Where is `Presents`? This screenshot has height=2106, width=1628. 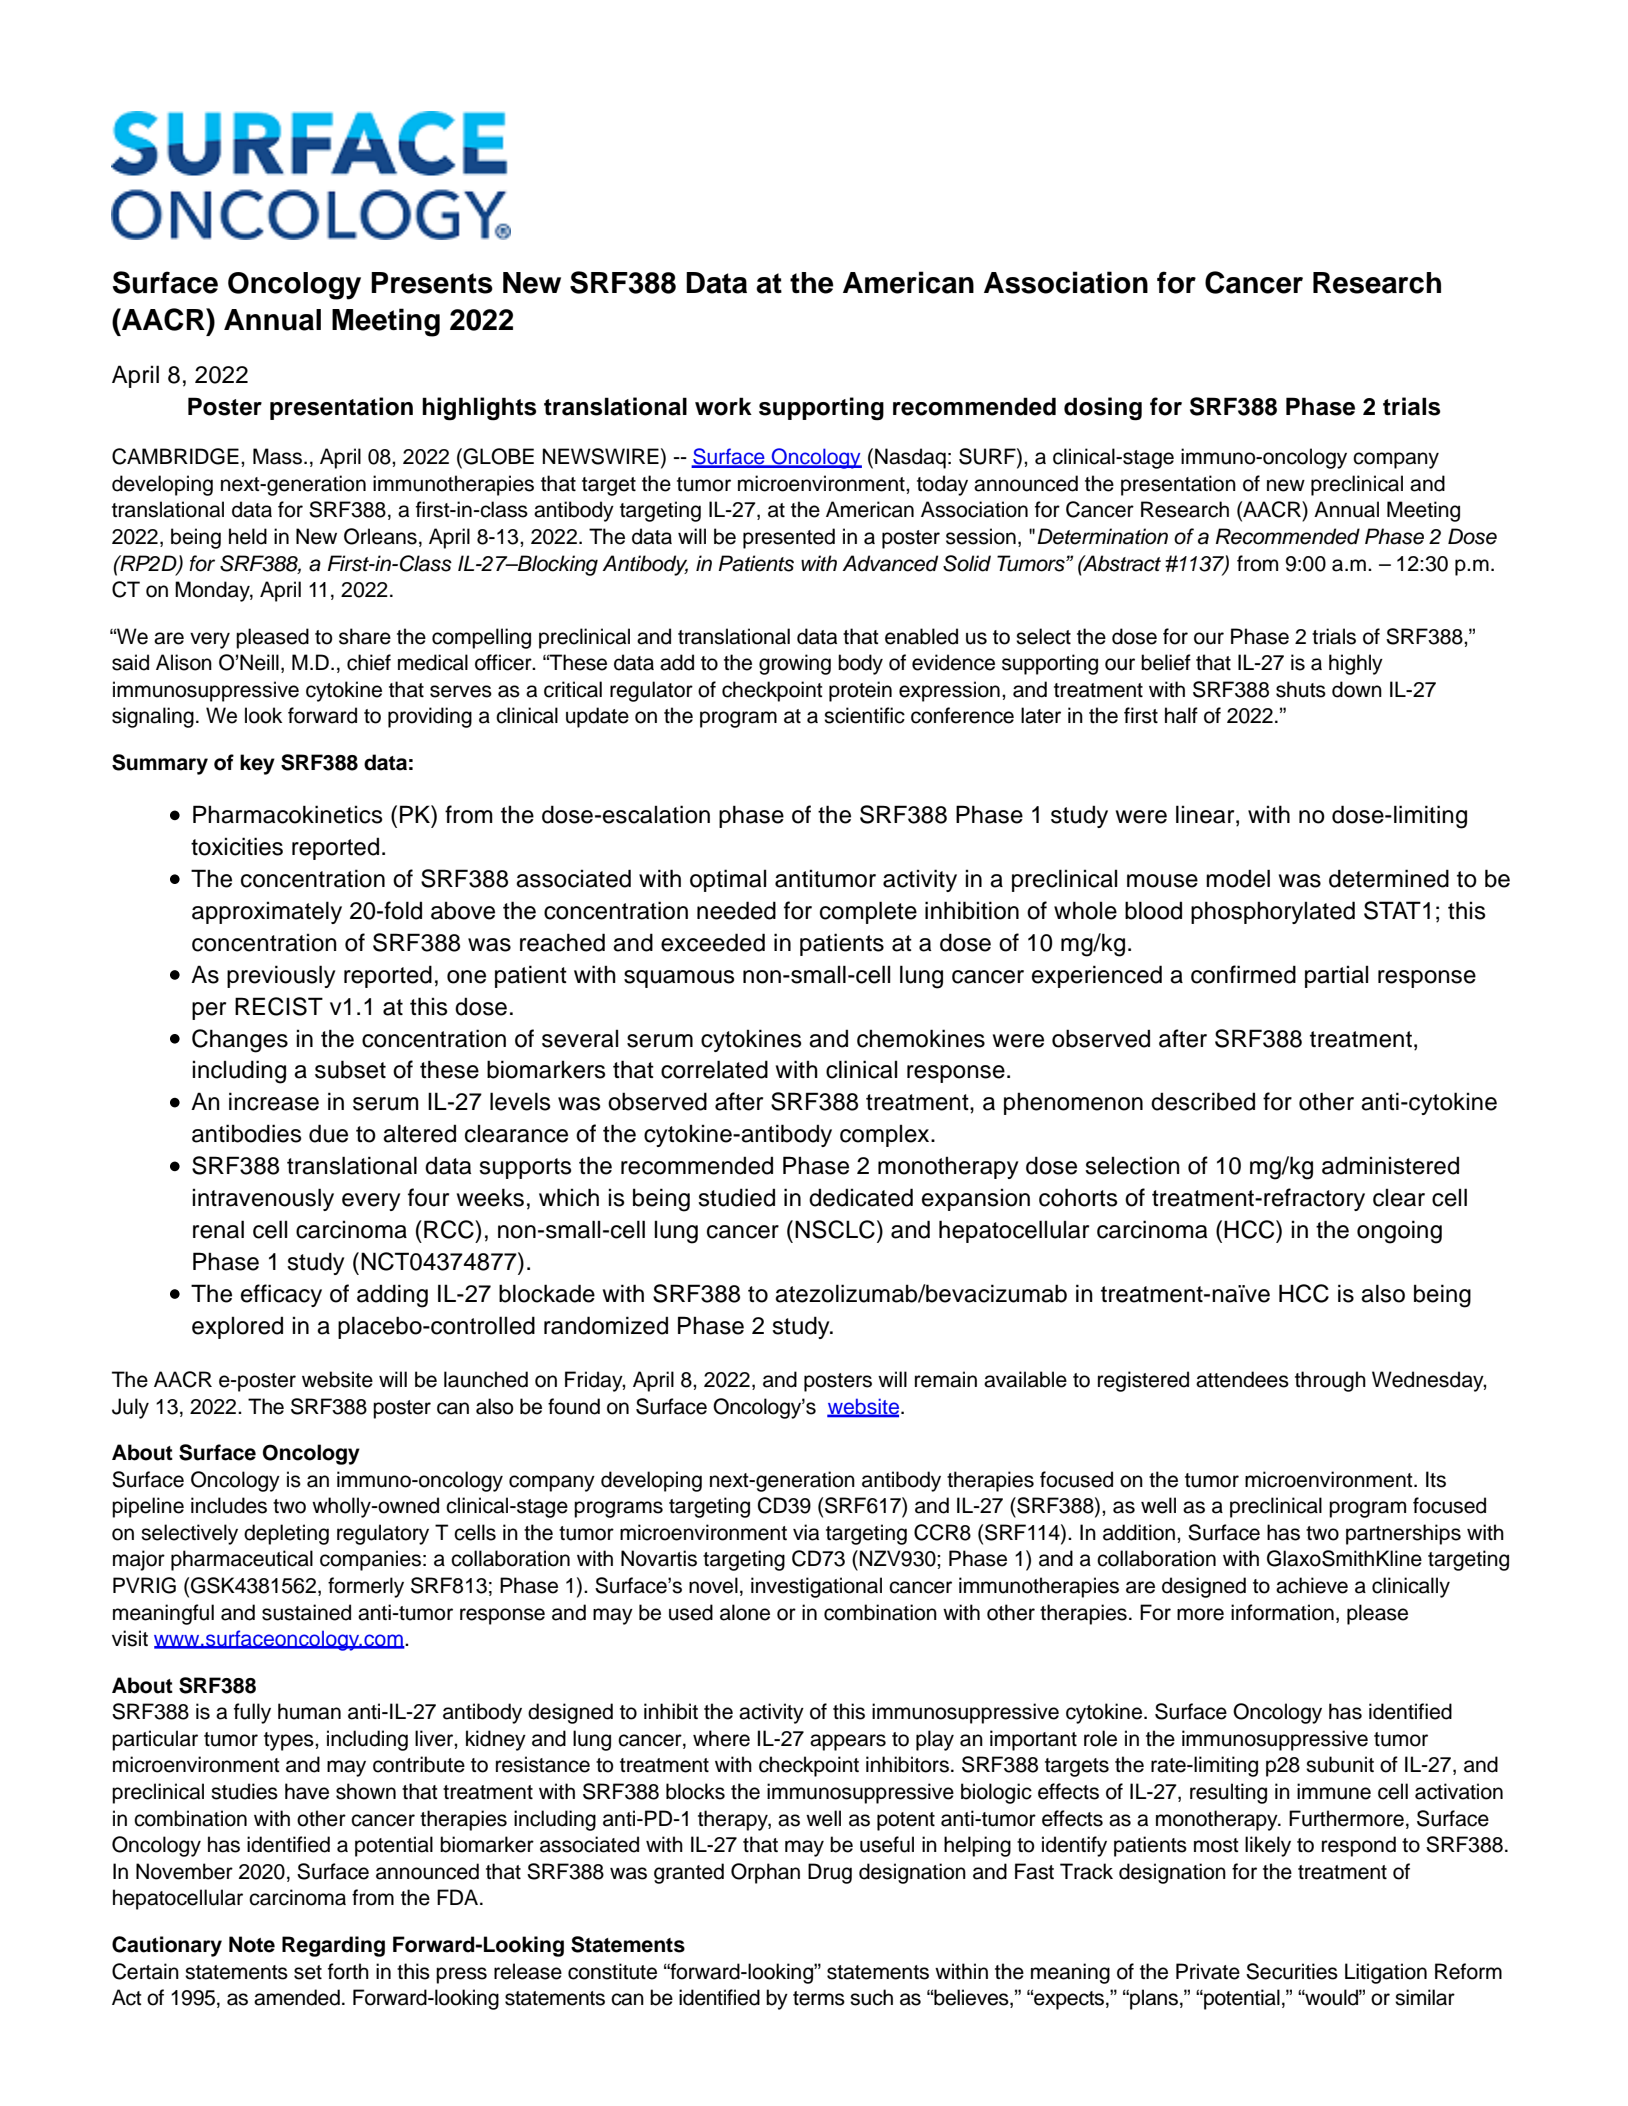
Presents is located at coordinates (432, 283).
